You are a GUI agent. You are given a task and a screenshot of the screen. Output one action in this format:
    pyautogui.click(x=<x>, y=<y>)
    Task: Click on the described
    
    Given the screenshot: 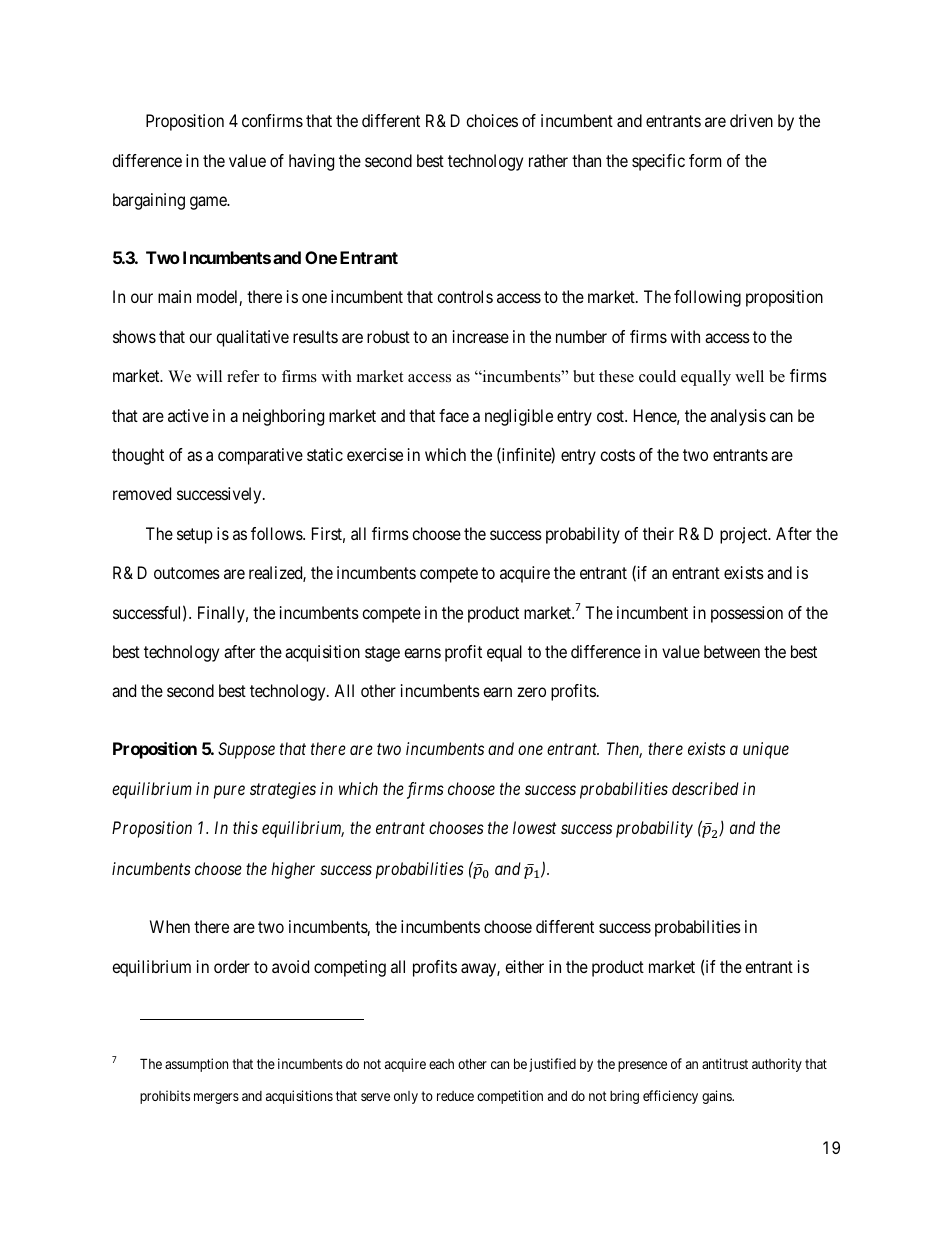 What is the action you would take?
    pyautogui.click(x=705, y=788)
